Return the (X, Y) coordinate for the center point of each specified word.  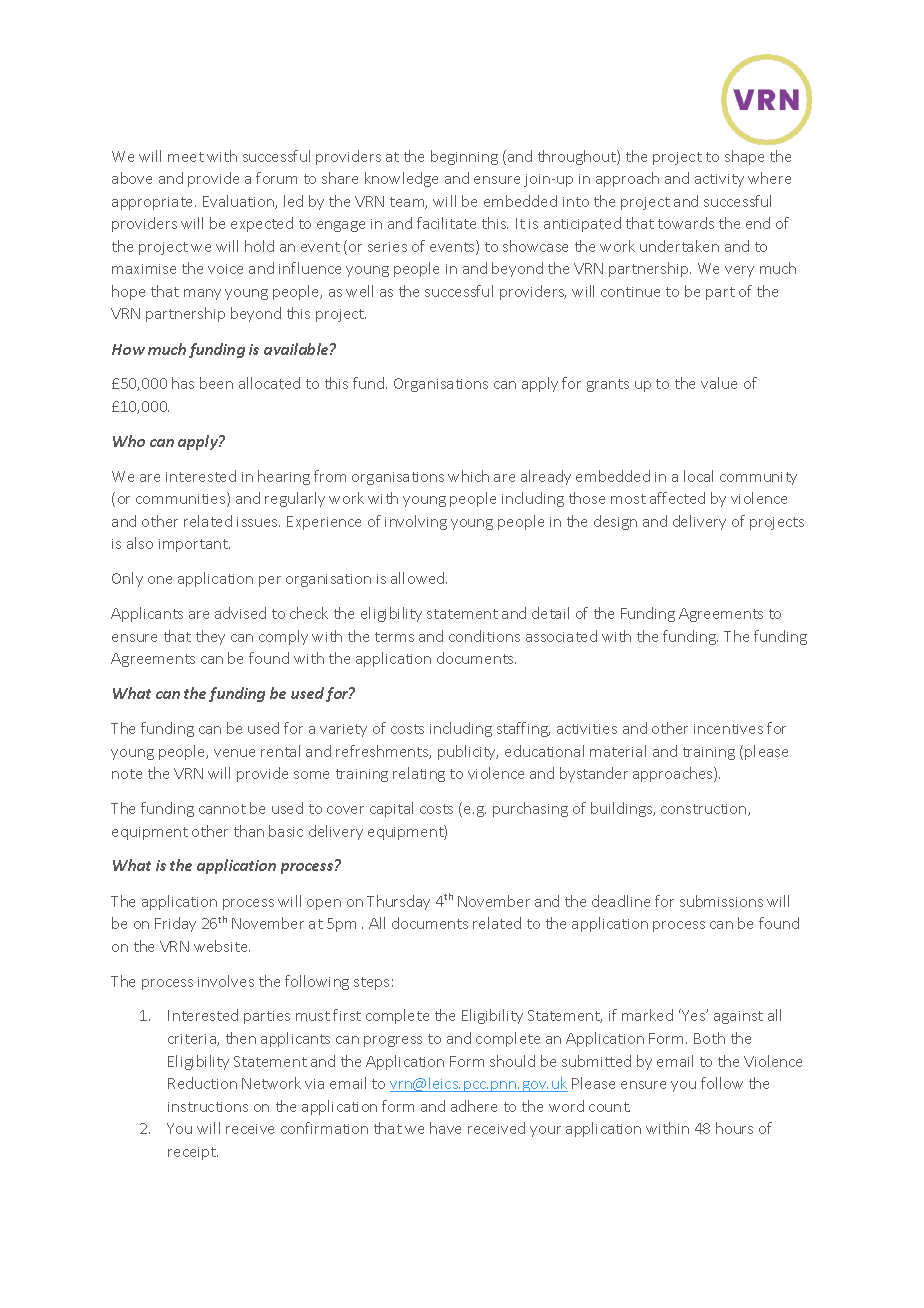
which (468, 476)
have (445, 1128)
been (216, 383)
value (719, 383)
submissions (721, 901)
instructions (208, 1107)
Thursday (398, 902)
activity (719, 180)
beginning (464, 157)
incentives (728, 729)
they (210, 637)
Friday (175, 924)
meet (186, 157)
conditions (484, 636)
